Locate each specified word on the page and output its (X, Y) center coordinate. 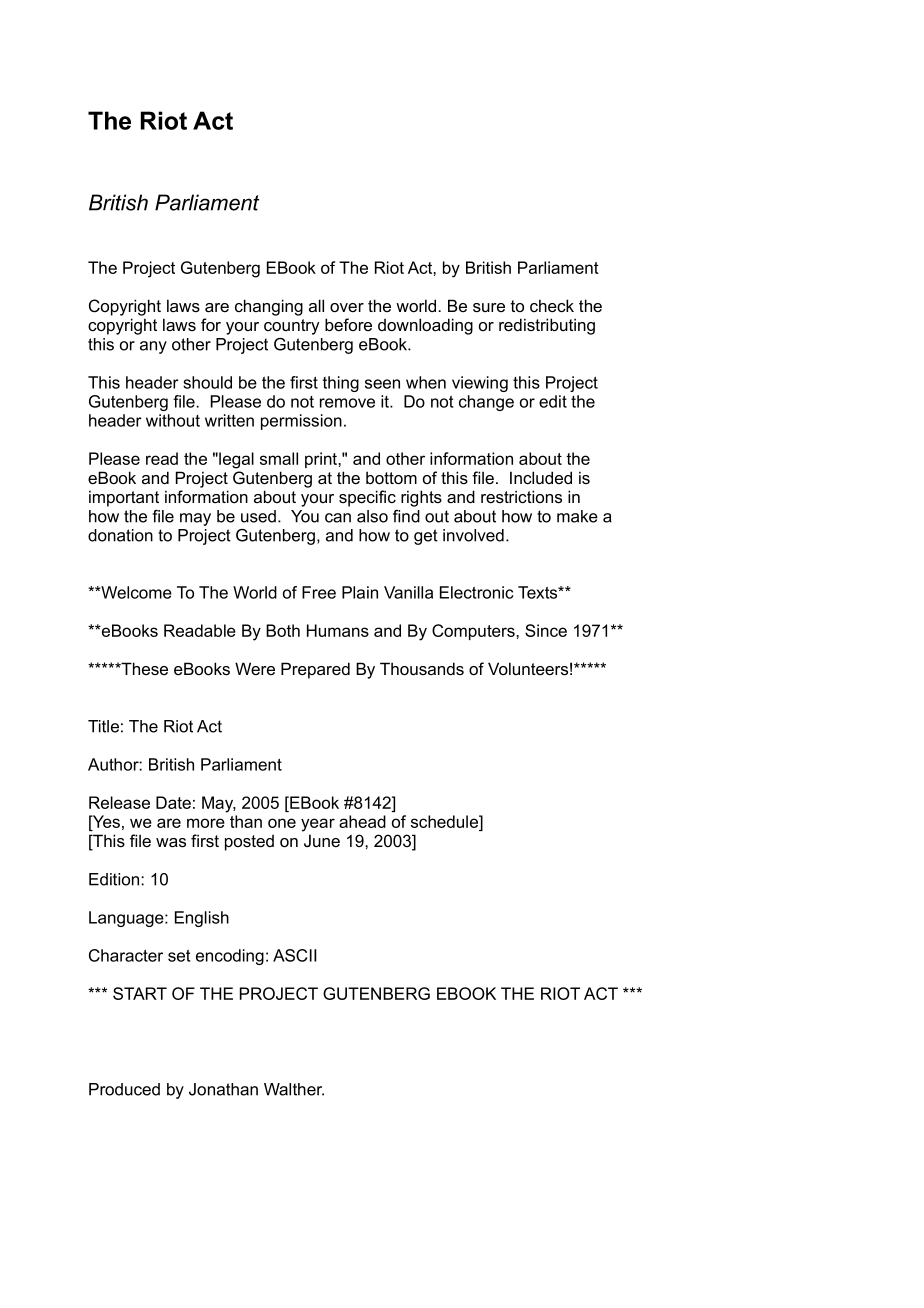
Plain (360, 592)
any (153, 347)
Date (173, 802)
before (348, 324)
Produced (124, 1089)
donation (120, 535)
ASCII (295, 955)
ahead (362, 821)
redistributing (547, 326)
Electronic (476, 592)
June (322, 840)
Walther (294, 1089)
